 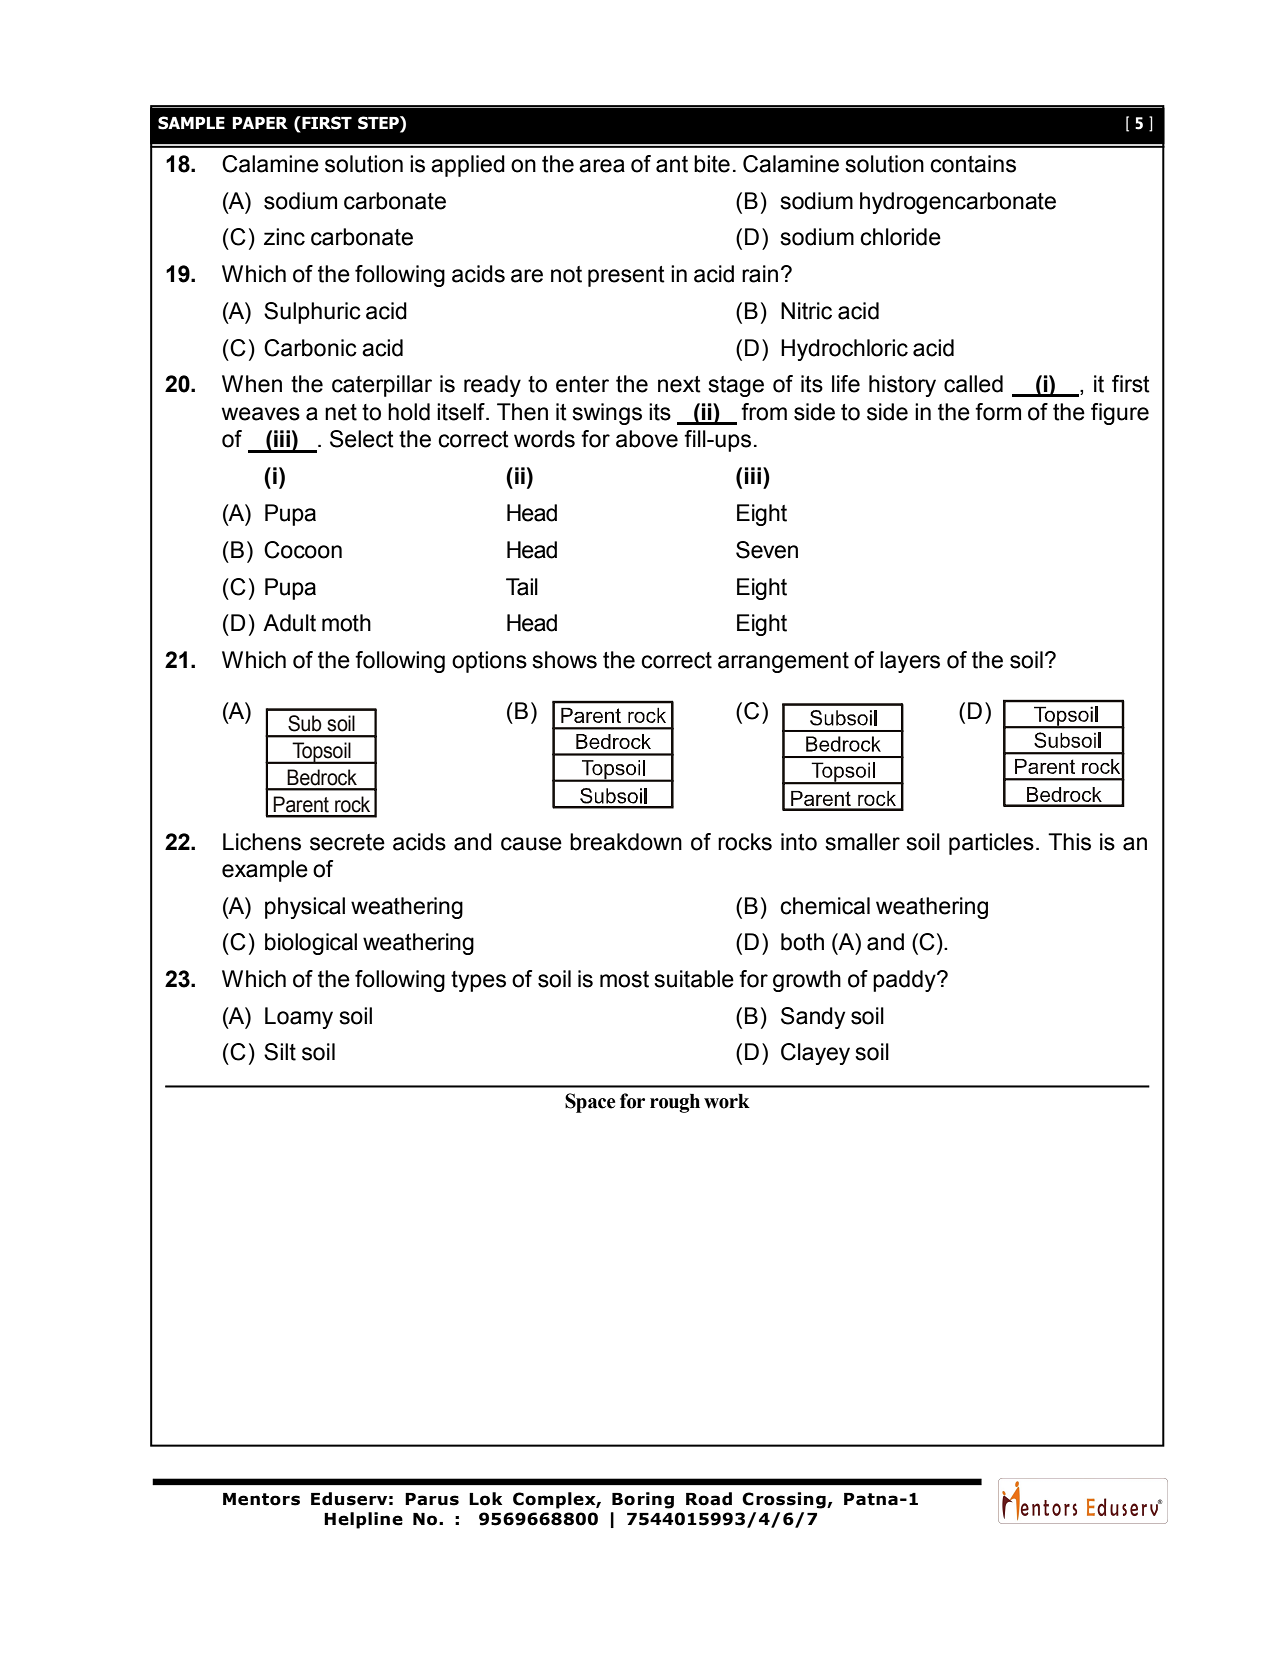 What do you see at coordinates (289, 623) in the image?
I see `Adult` at bounding box center [289, 623].
